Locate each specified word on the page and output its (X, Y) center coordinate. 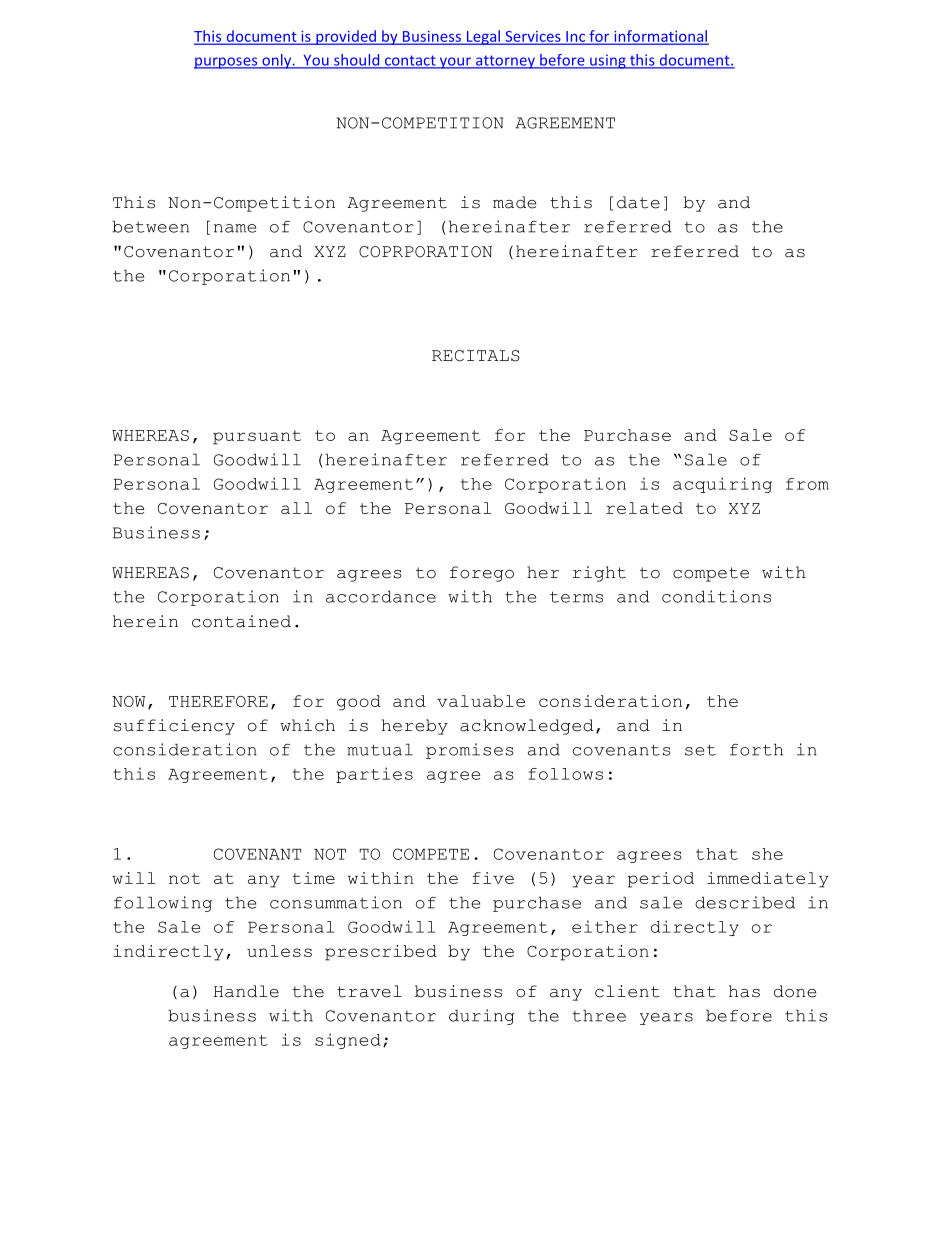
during (482, 1017)
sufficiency (174, 727)
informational (660, 37)
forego (482, 574)
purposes (227, 63)
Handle (246, 991)
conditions (716, 596)
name (235, 228)
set (700, 750)
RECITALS (476, 356)
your (455, 63)
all (296, 508)
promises (470, 751)
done (795, 991)
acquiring (722, 485)
